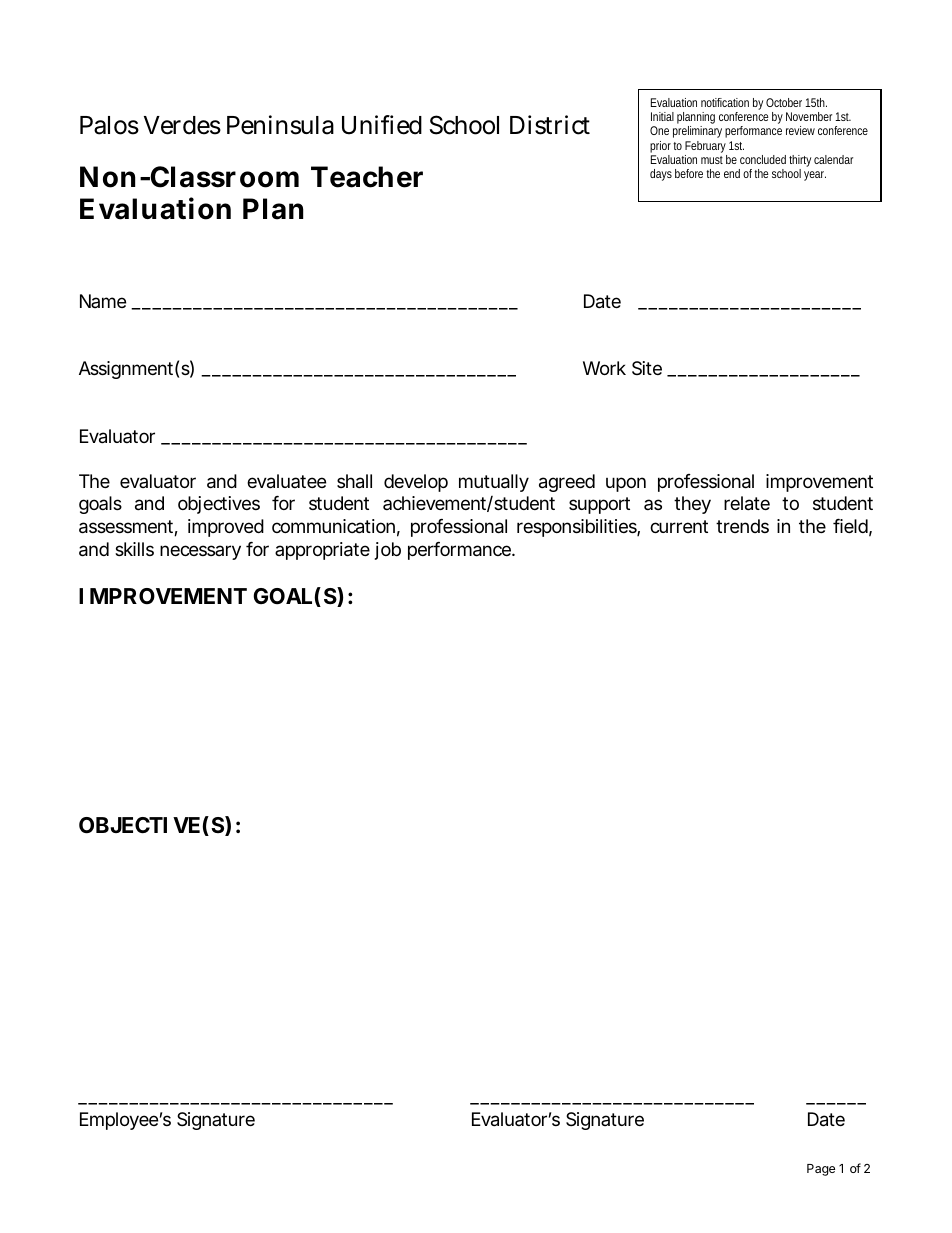 This document has width=952, height=1233. What do you see at coordinates (494, 483) in the document?
I see `mutually` at bounding box center [494, 483].
